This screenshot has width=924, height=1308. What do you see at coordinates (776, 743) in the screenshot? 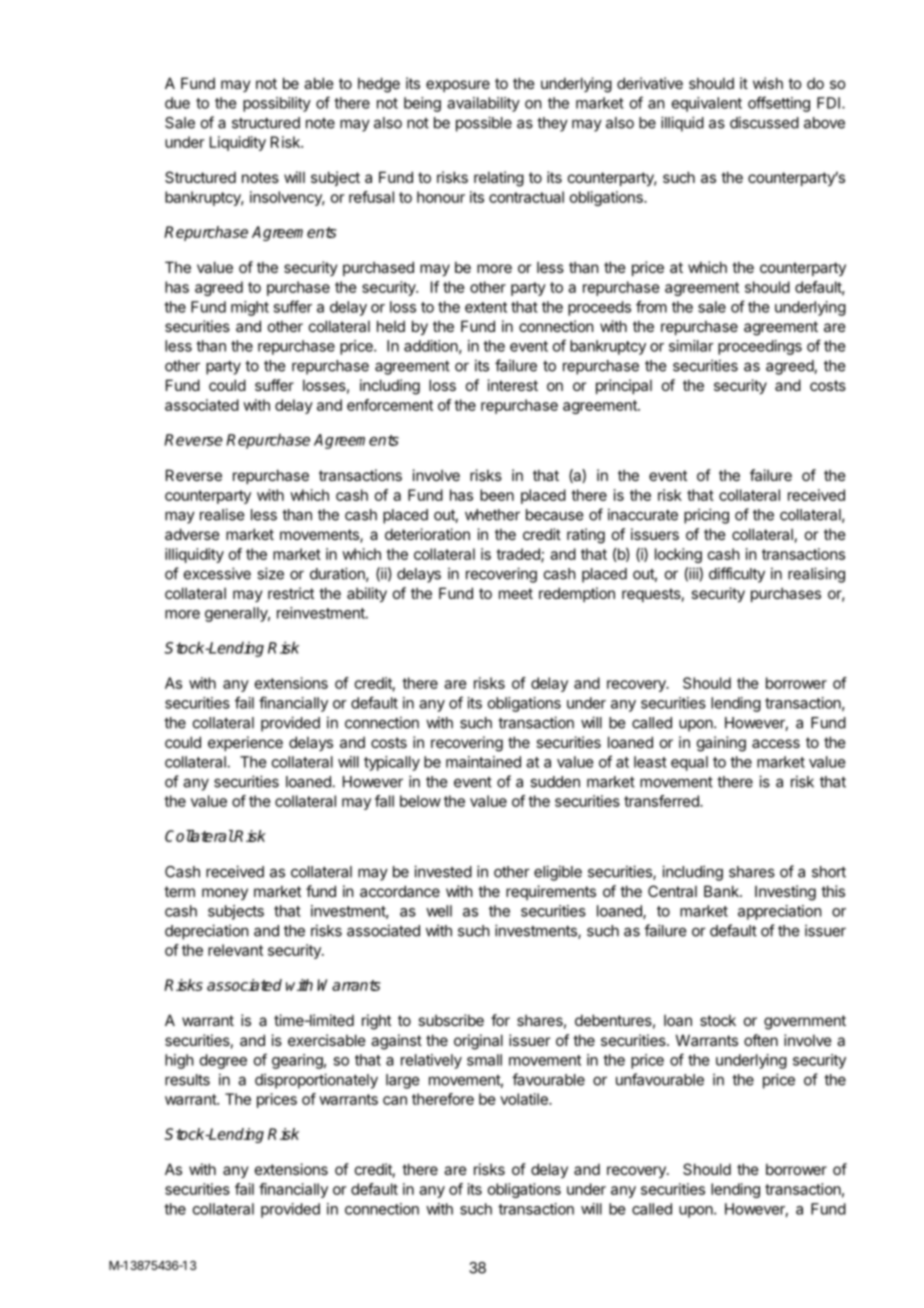
I see `access` at bounding box center [776, 743].
